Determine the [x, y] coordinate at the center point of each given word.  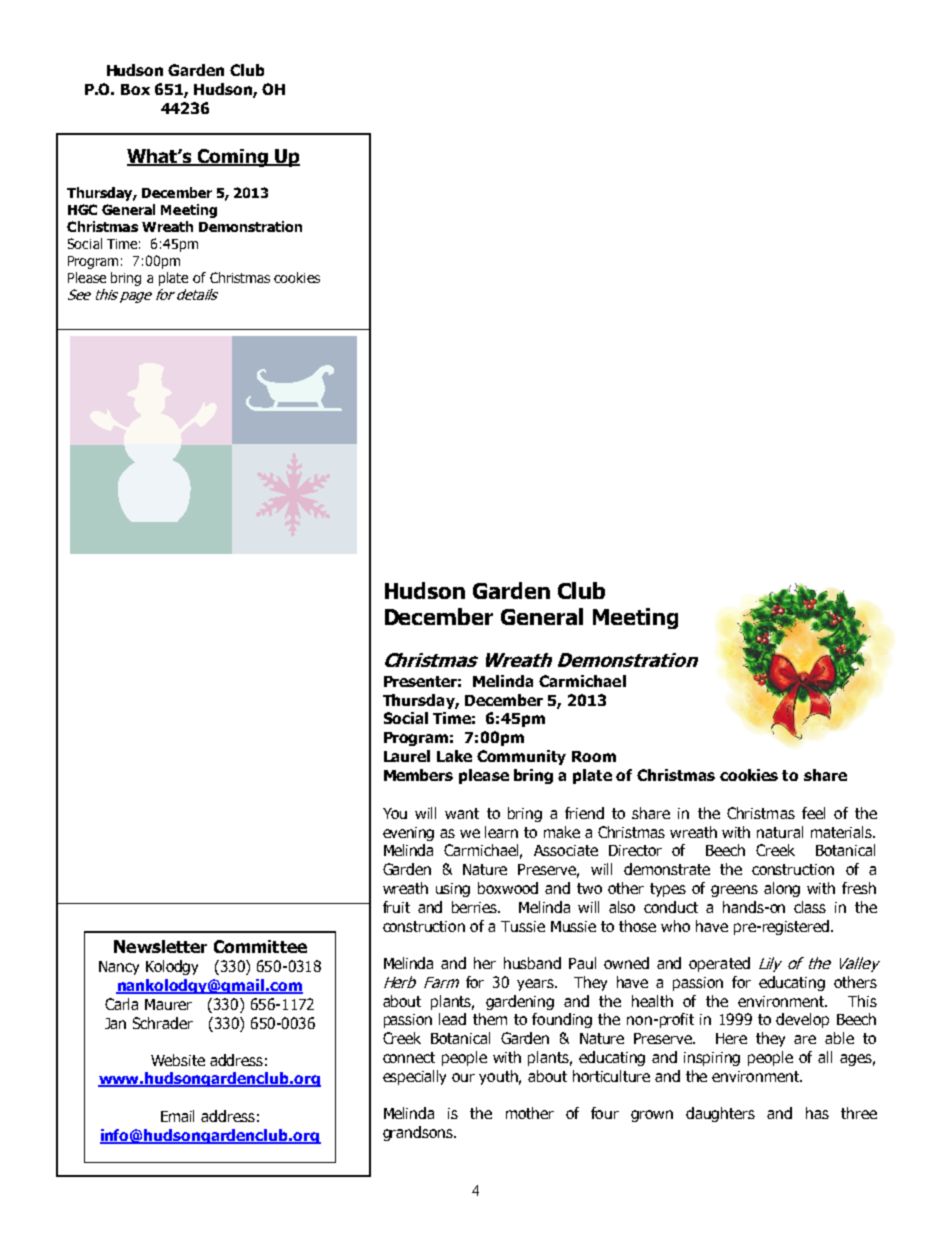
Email [177, 1116]
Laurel [407, 756]
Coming [233, 158]
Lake [454, 756]
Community [521, 757]
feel [813, 813]
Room [594, 756]
